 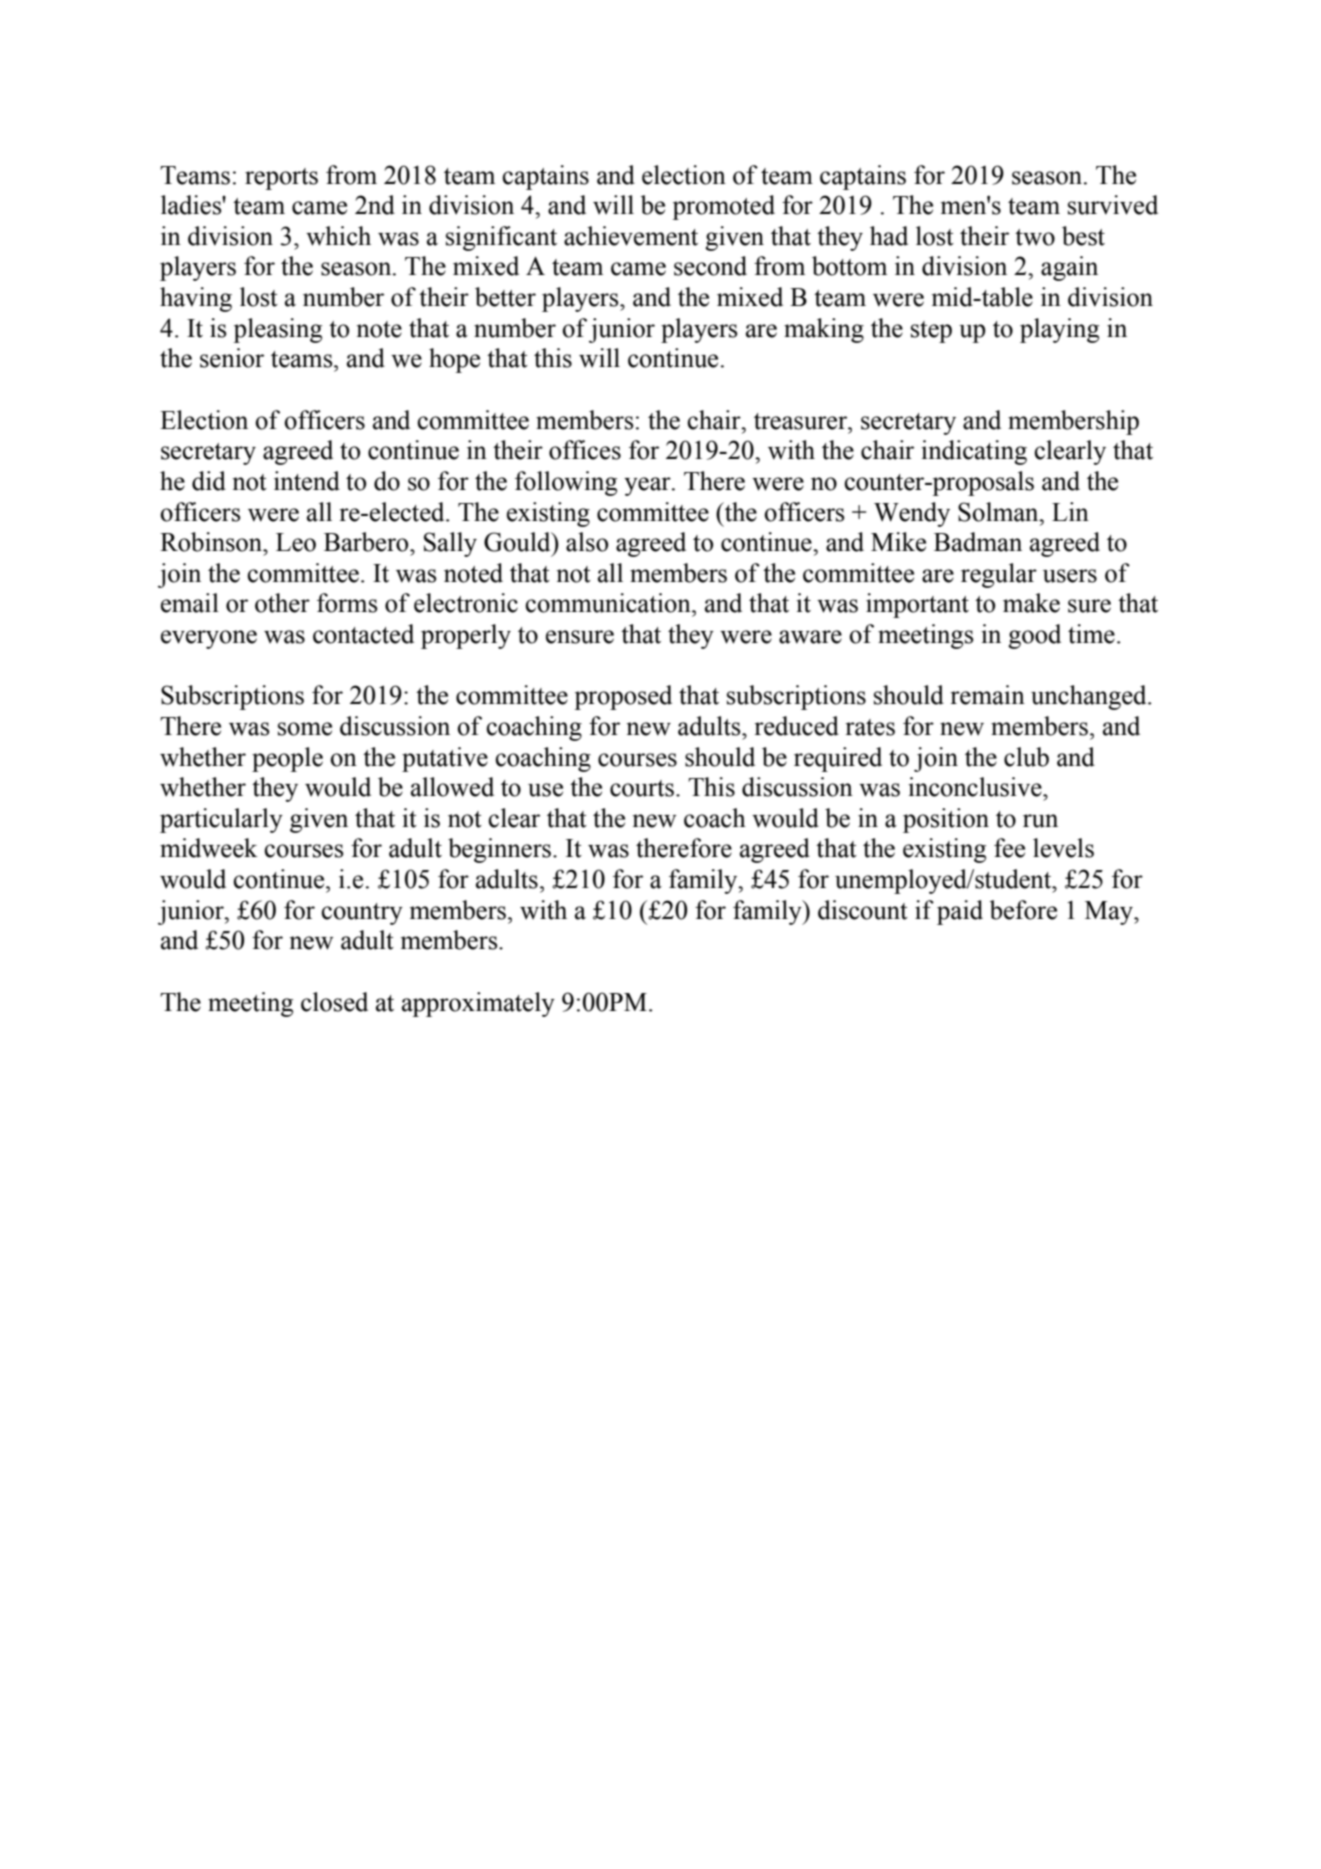 I want to click on approximately, so click(x=478, y=1004).
